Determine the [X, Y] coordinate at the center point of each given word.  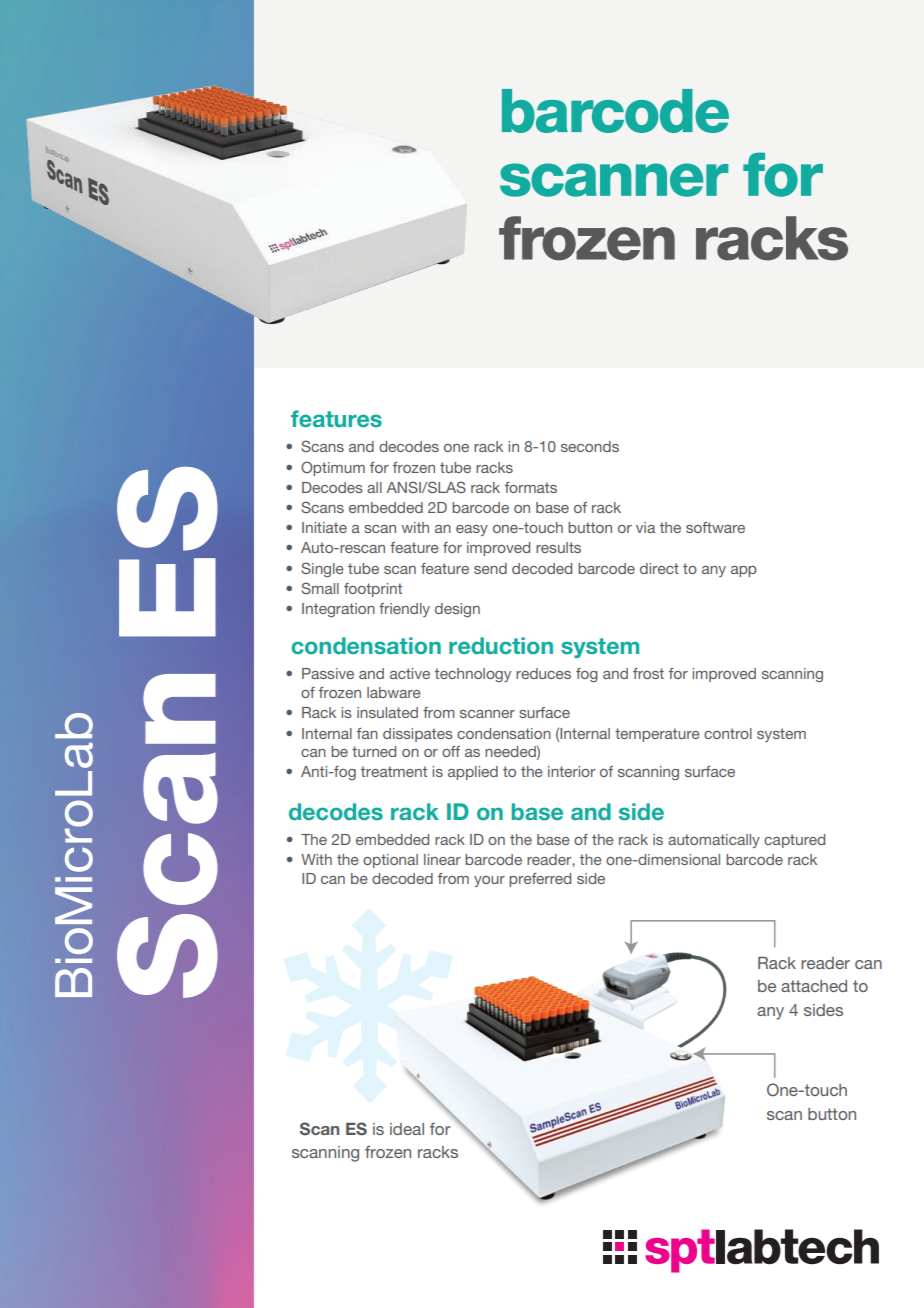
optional [390, 861]
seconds [590, 446]
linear [442, 859]
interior [571, 771]
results [558, 547]
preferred [540, 880]
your [489, 881]
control [728, 733]
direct [659, 568]
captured [794, 841]
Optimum [333, 468]
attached [814, 986]
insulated [387, 712]
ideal [407, 1129]
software [715, 527]
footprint [373, 590]
